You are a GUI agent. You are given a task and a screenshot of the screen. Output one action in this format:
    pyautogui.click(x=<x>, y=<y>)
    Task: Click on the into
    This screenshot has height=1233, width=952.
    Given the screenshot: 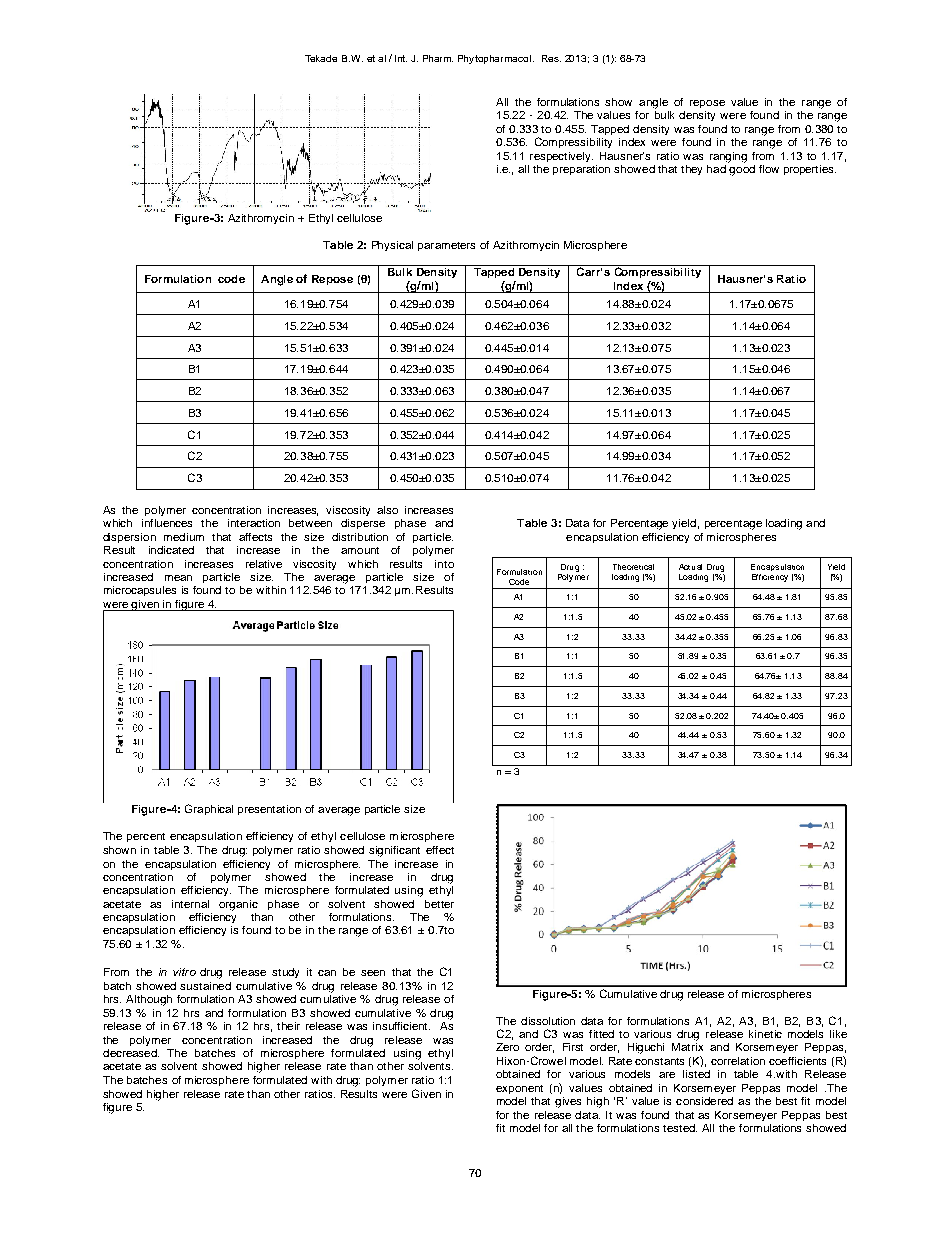 What is the action you would take?
    pyautogui.click(x=444, y=564)
